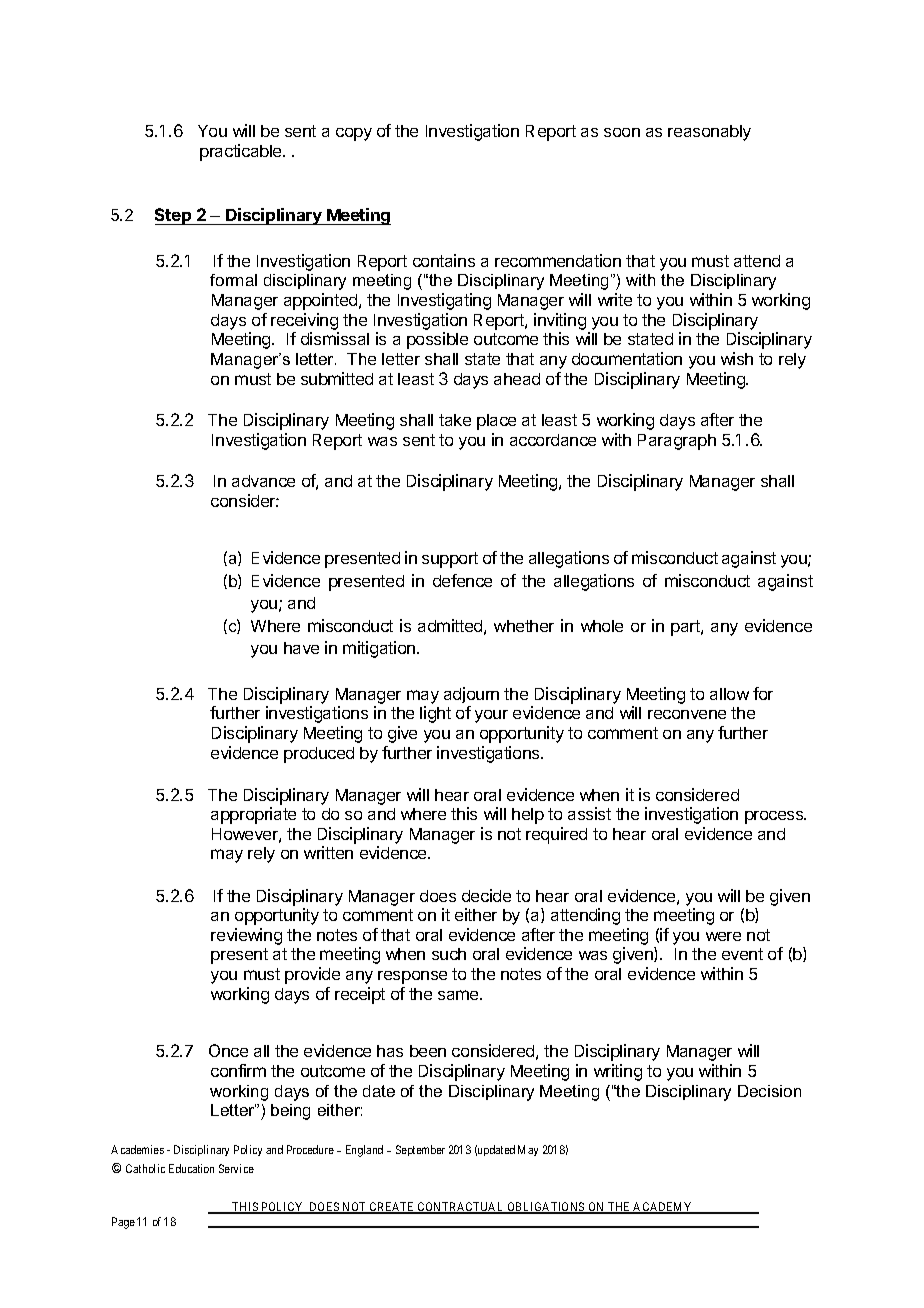 Image resolution: width=924 pixels, height=1308 pixels. What do you see at coordinates (709, 133) in the page?
I see `reasonably` at bounding box center [709, 133].
